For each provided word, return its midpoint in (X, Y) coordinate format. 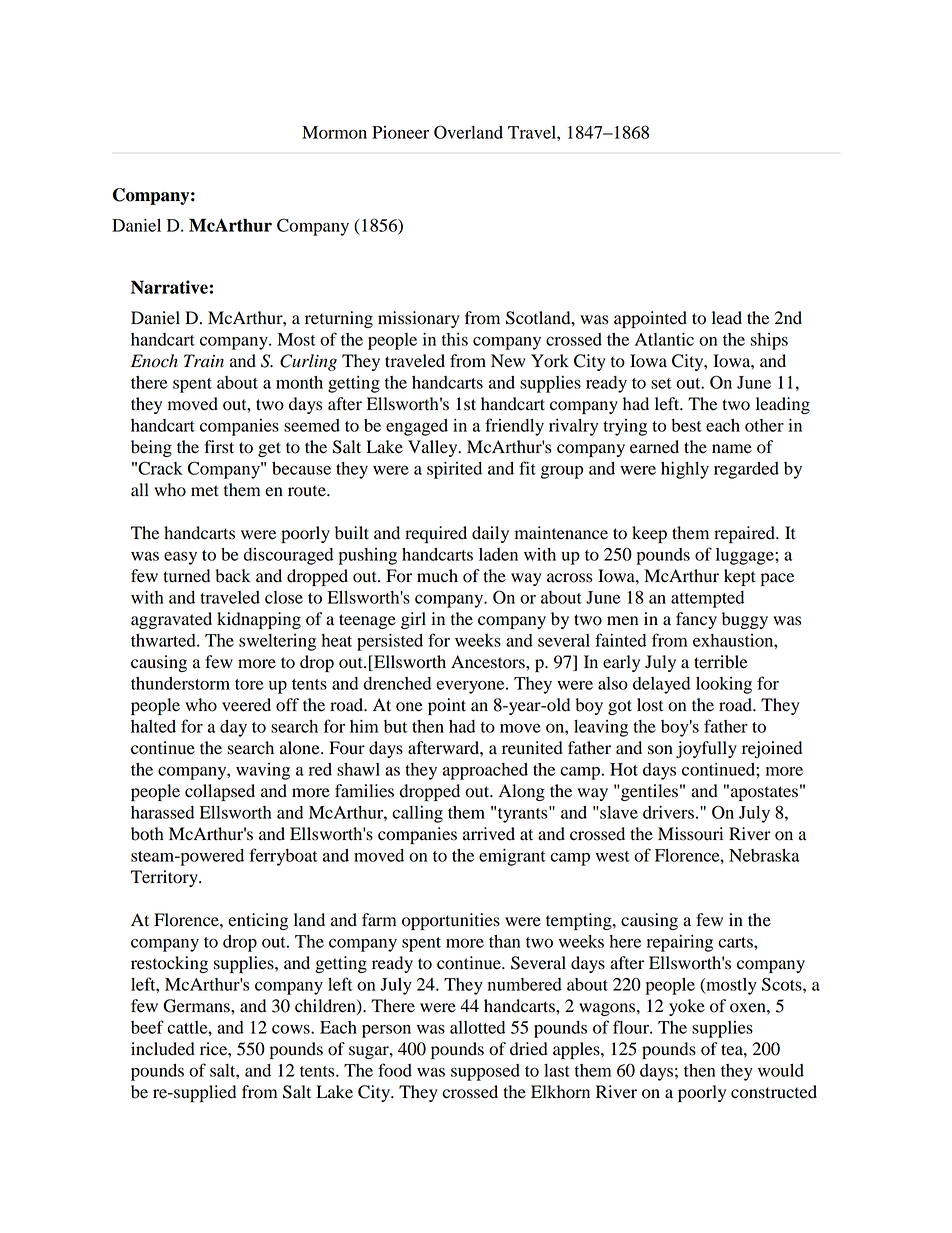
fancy (696, 620)
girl (413, 620)
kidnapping (259, 620)
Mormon (334, 132)
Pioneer (400, 132)
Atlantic (664, 339)
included (163, 1049)
